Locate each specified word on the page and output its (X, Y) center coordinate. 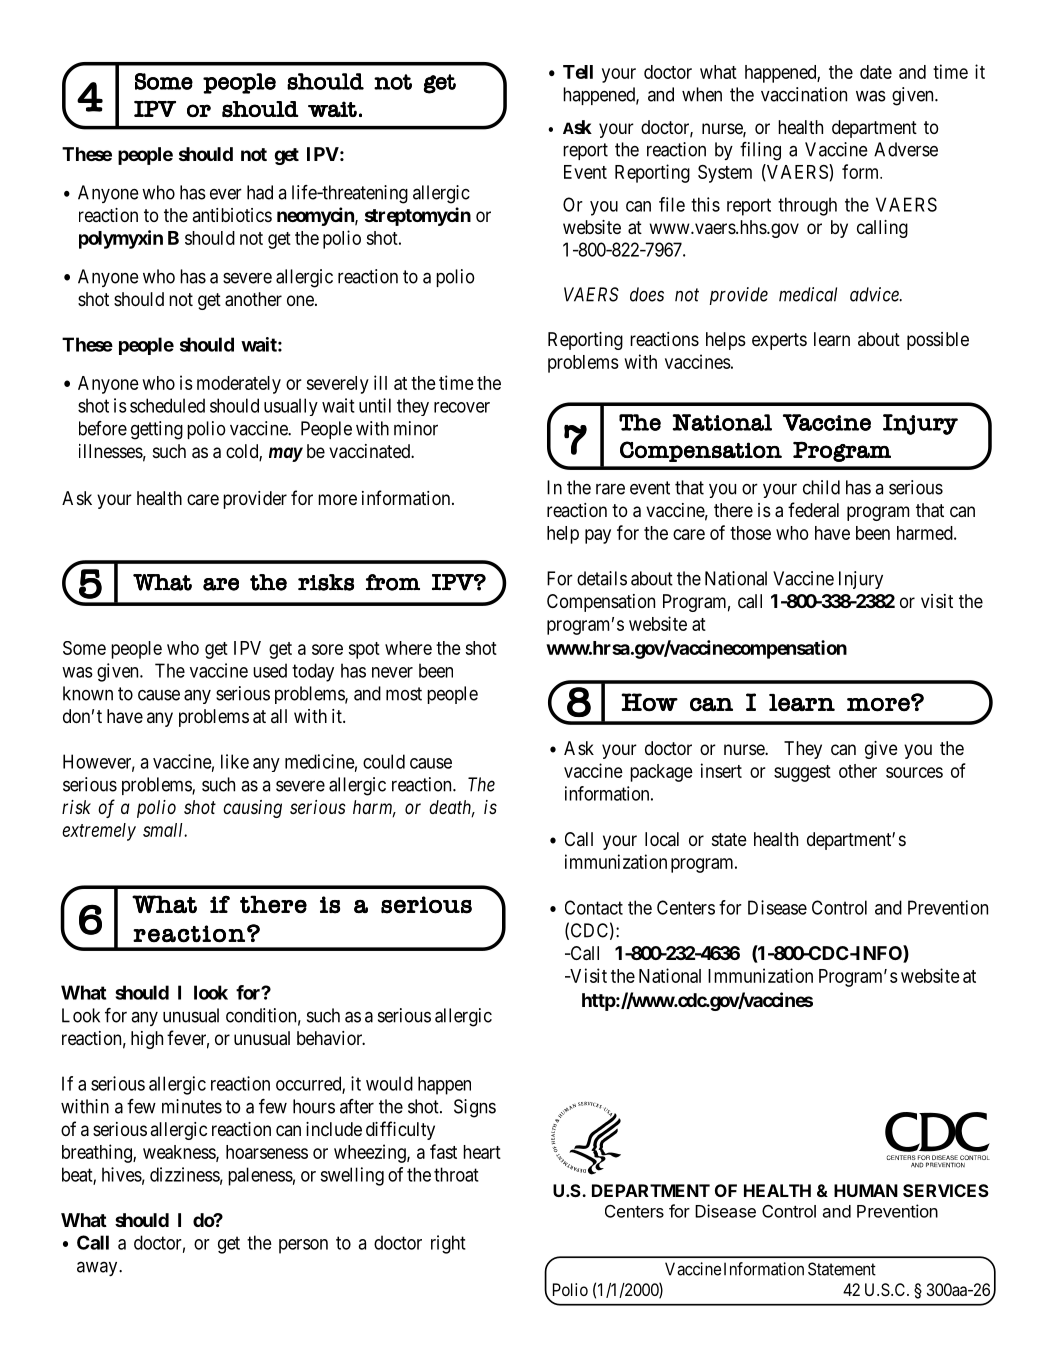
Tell (578, 72)
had (260, 192)
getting (157, 430)
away (98, 1269)
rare (610, 489)
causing (252, 809)
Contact (594, 907)
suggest (802, 773)
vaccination (804, 94)
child (821, 487)
